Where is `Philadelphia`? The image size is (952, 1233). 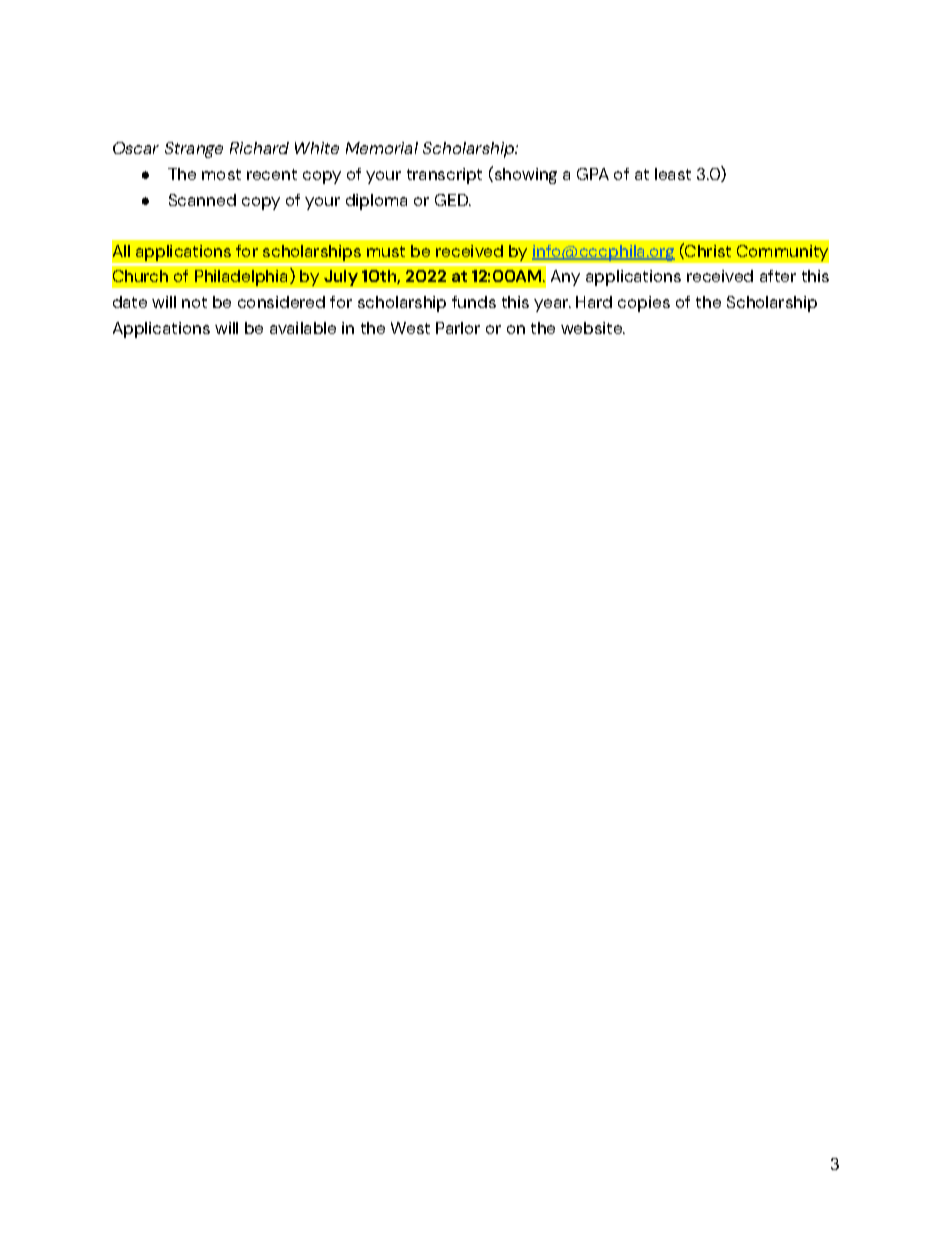 Philadelphia is located at coordinates (243, 277).
